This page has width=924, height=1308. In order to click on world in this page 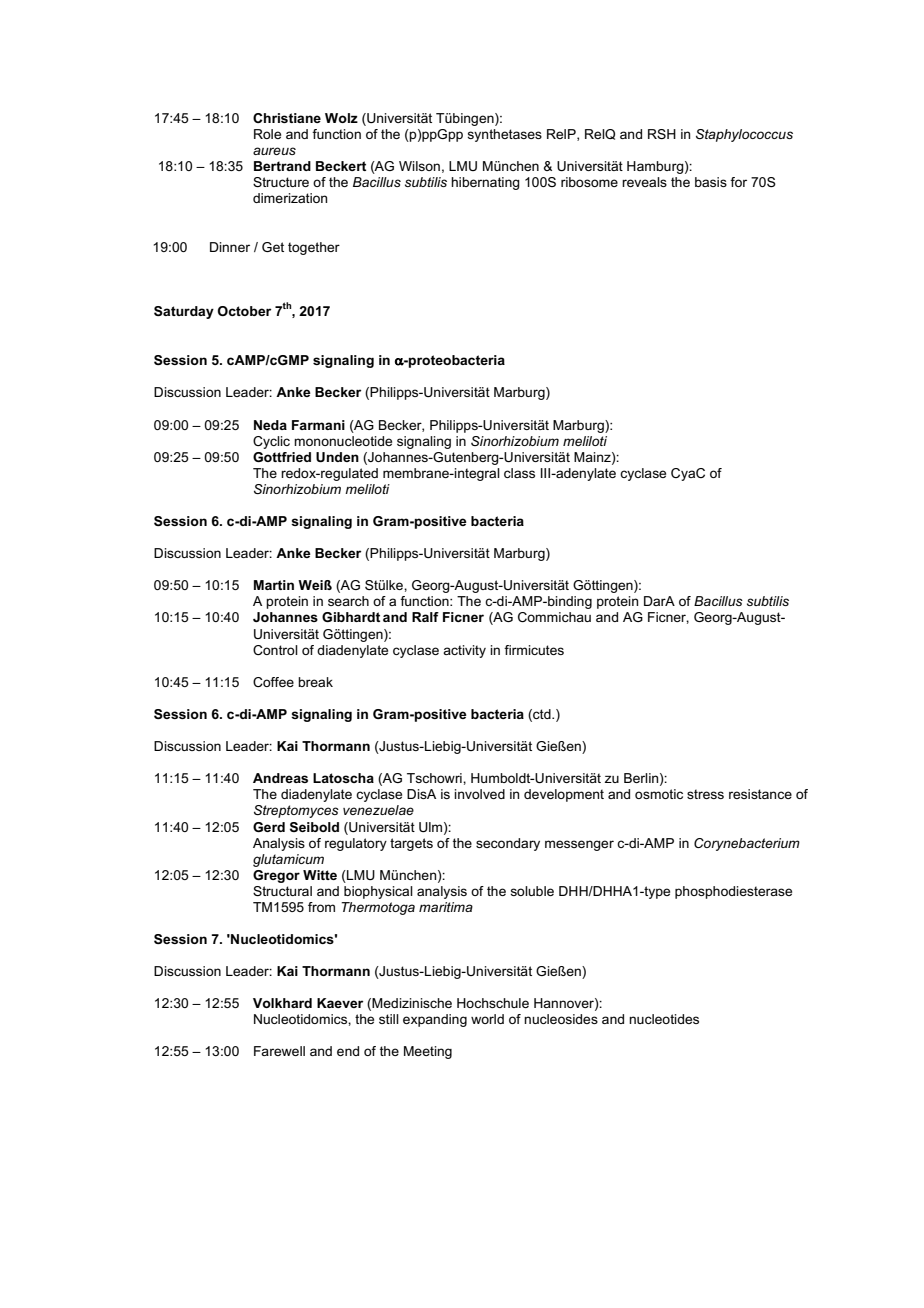, I will do `click(487, 1019)`.
